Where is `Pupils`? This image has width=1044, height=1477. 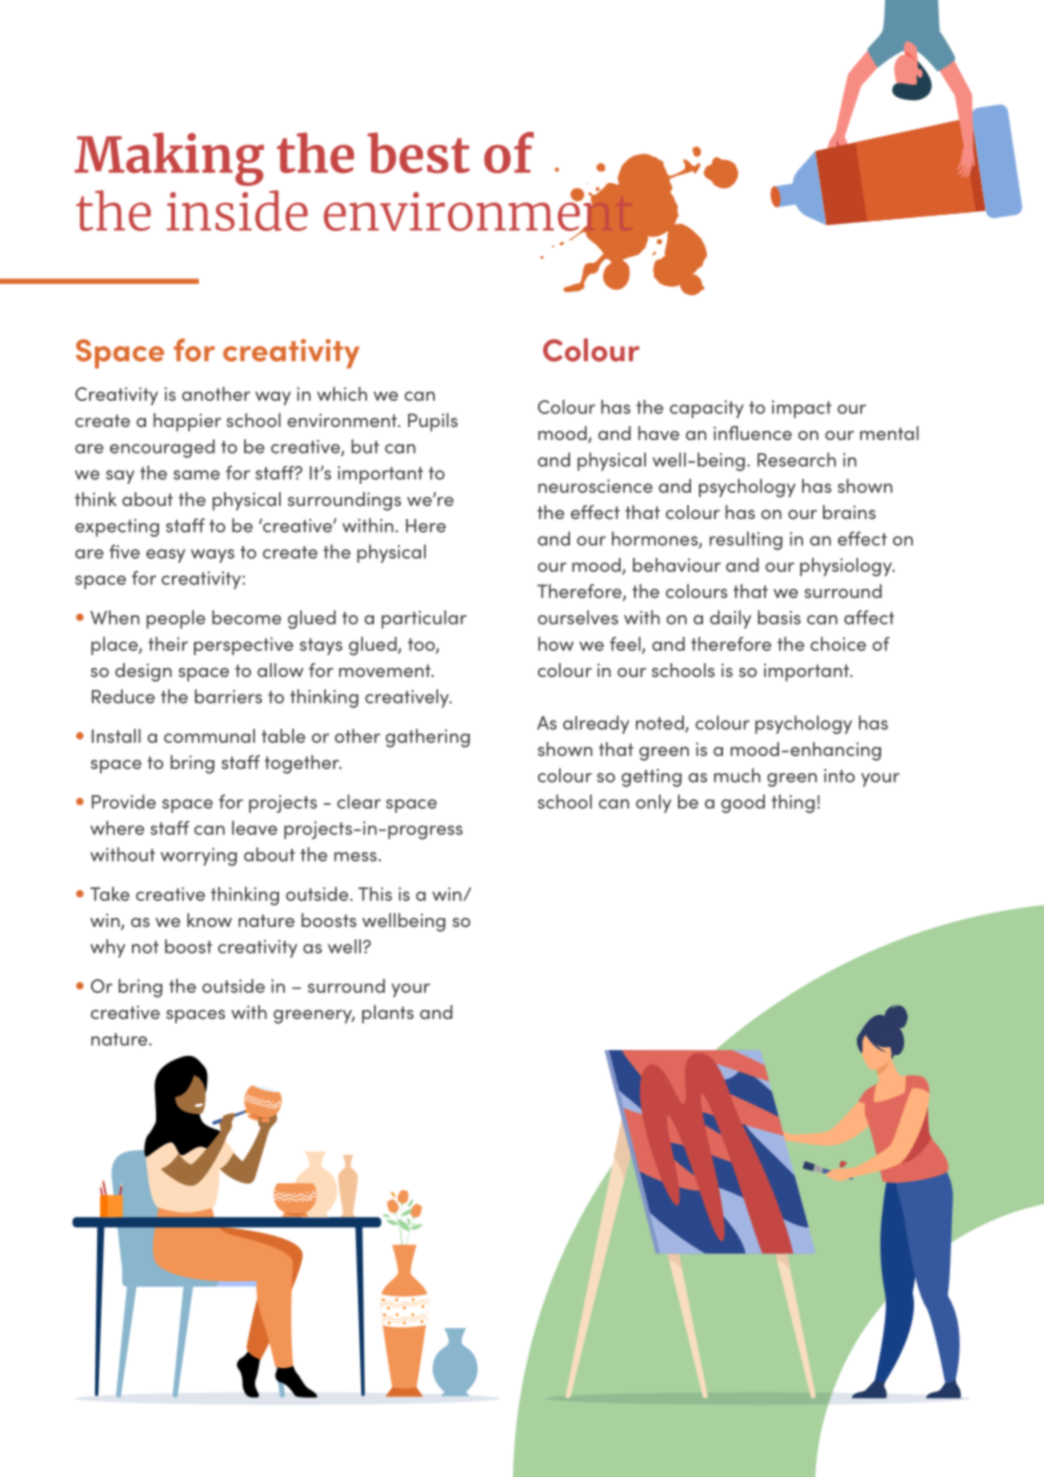
Pupils is located at coordinates (433, 422).
